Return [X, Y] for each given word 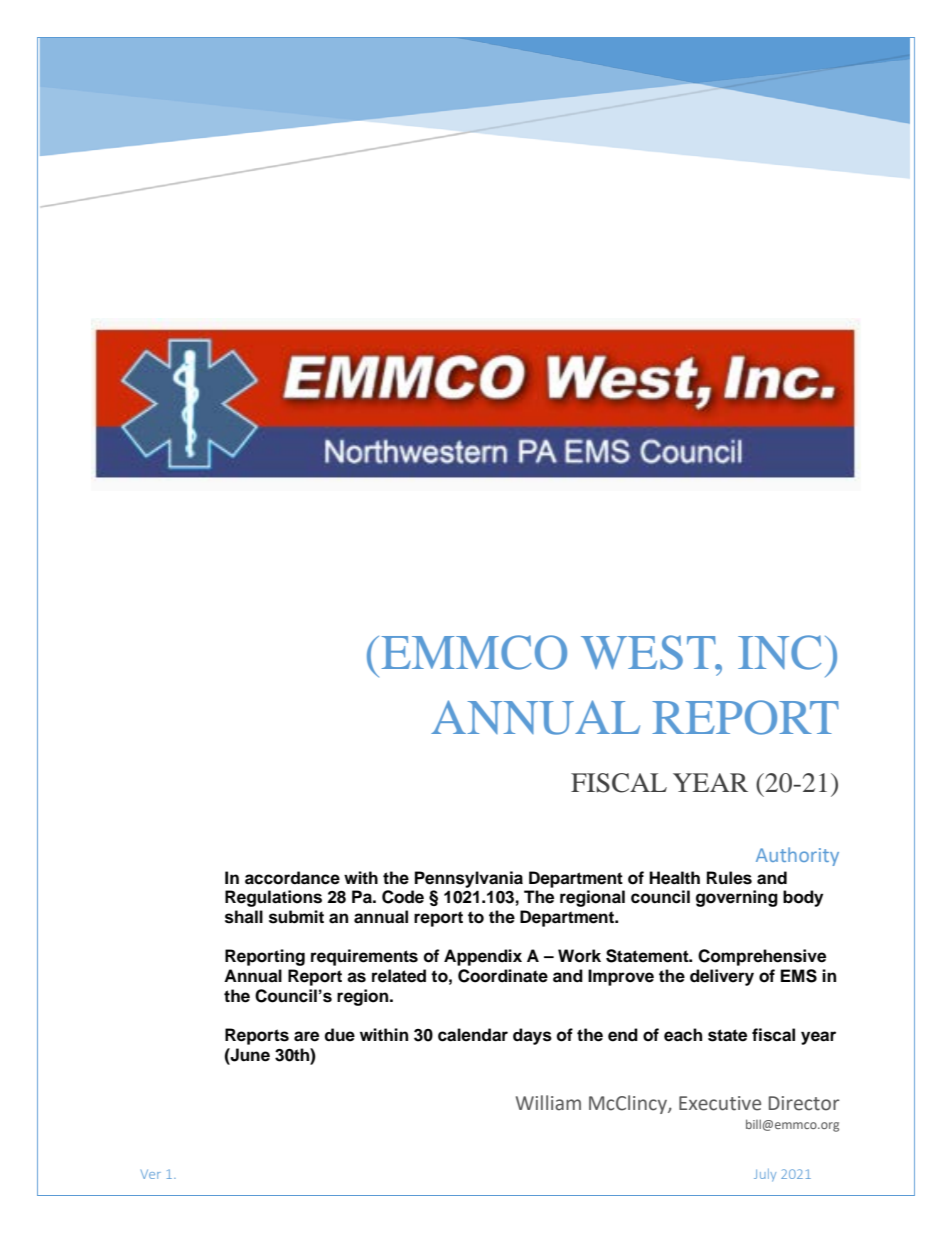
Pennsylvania [469, 879]
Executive [720, 1103]
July [765, 1175]
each [683, 1035]
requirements [364, 957]
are [306, 1036]
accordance [292, 878]
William [548, 1103]
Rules [729, 878]
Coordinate [503, 976]
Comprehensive [762, 957]
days [532, 1036]
